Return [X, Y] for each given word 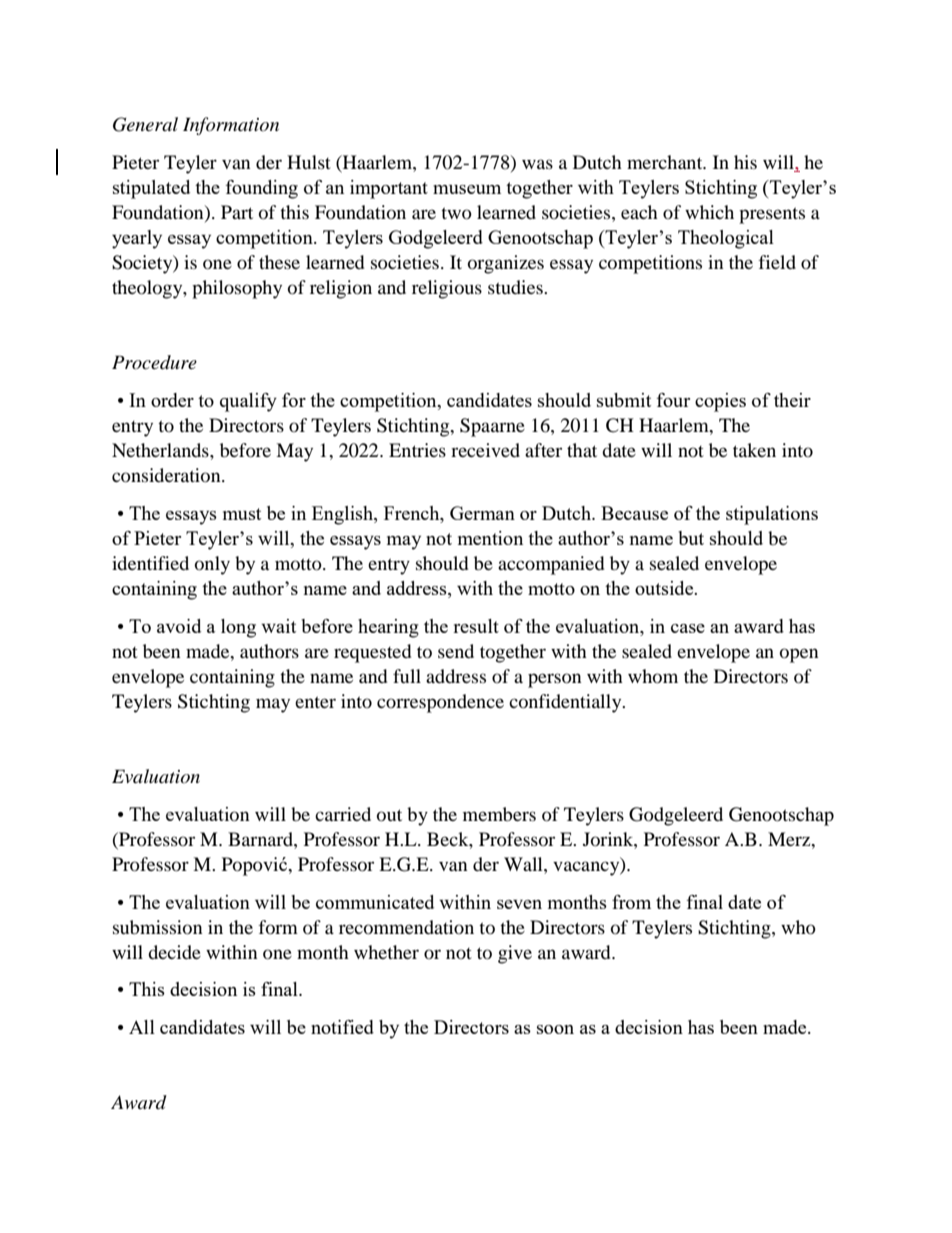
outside [665, 588]
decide [174, 952]
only [212, 565]
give [515, 954]
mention [490, 538]
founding [262, 189]
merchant [666, 162]
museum [467, 189]
